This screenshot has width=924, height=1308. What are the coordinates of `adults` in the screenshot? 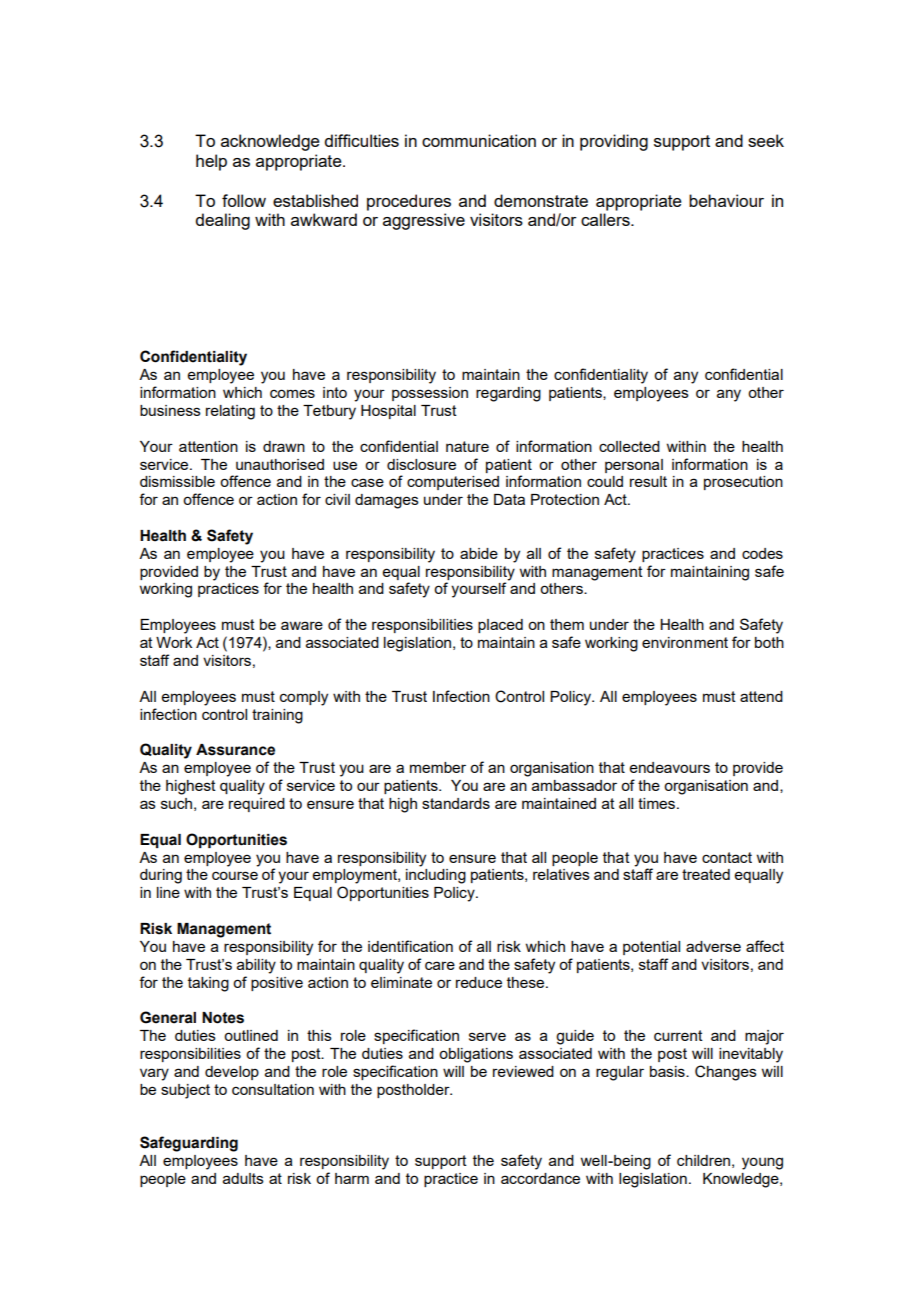 It's located at (243, 1178).
